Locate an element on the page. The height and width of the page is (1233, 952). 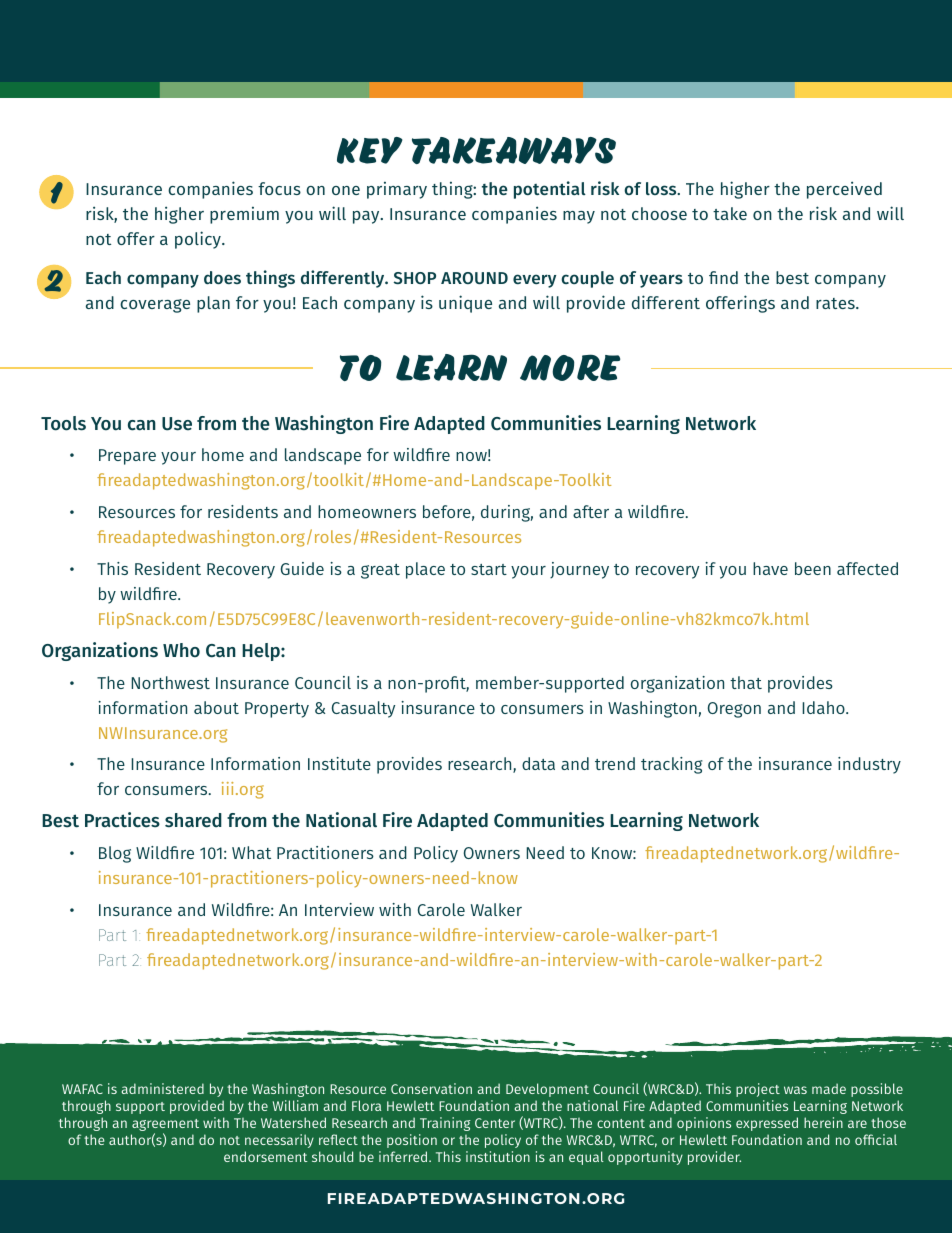
have is located at coordinates (770, 568).
